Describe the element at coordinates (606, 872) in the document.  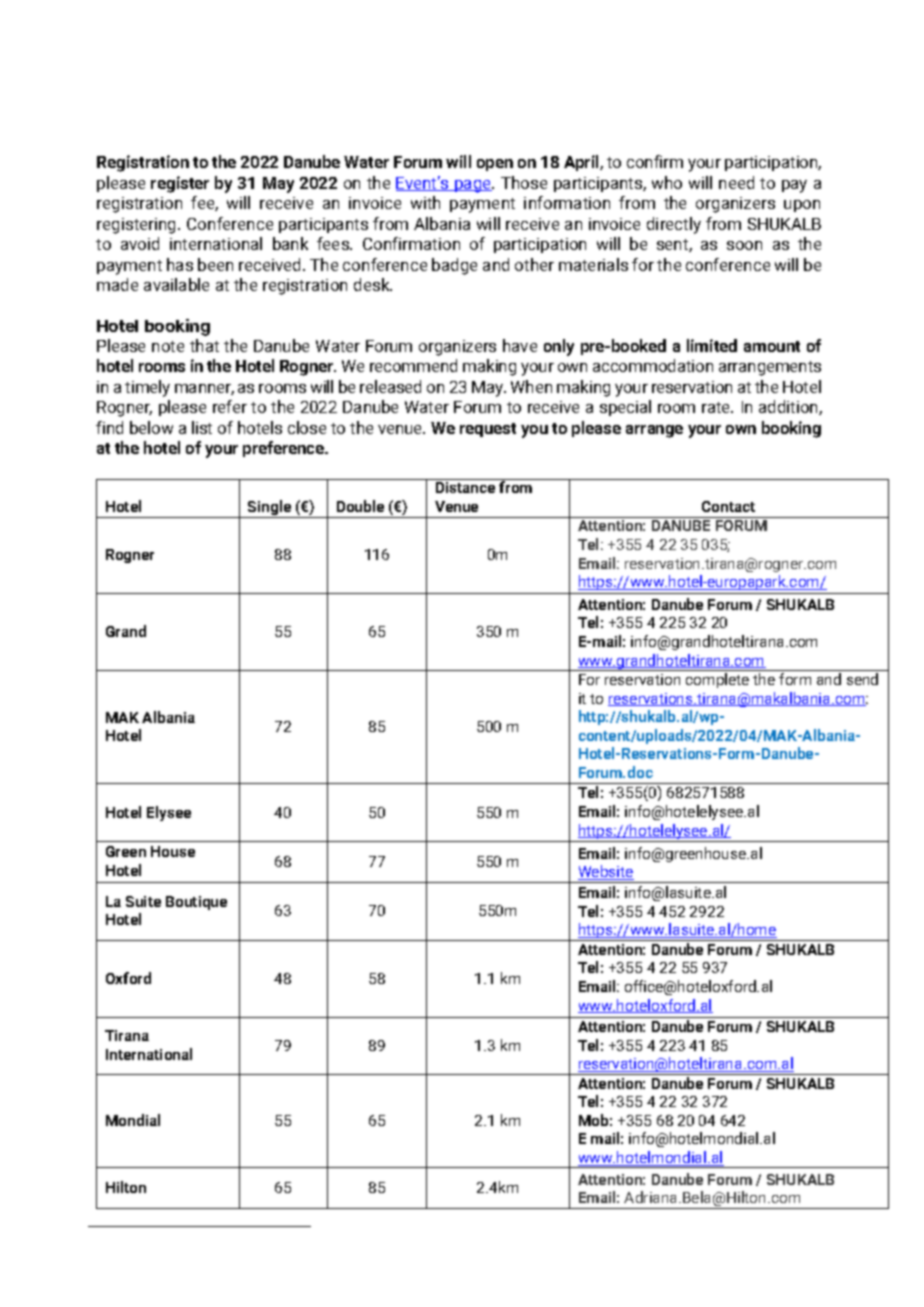
I see `Website` at that location.
